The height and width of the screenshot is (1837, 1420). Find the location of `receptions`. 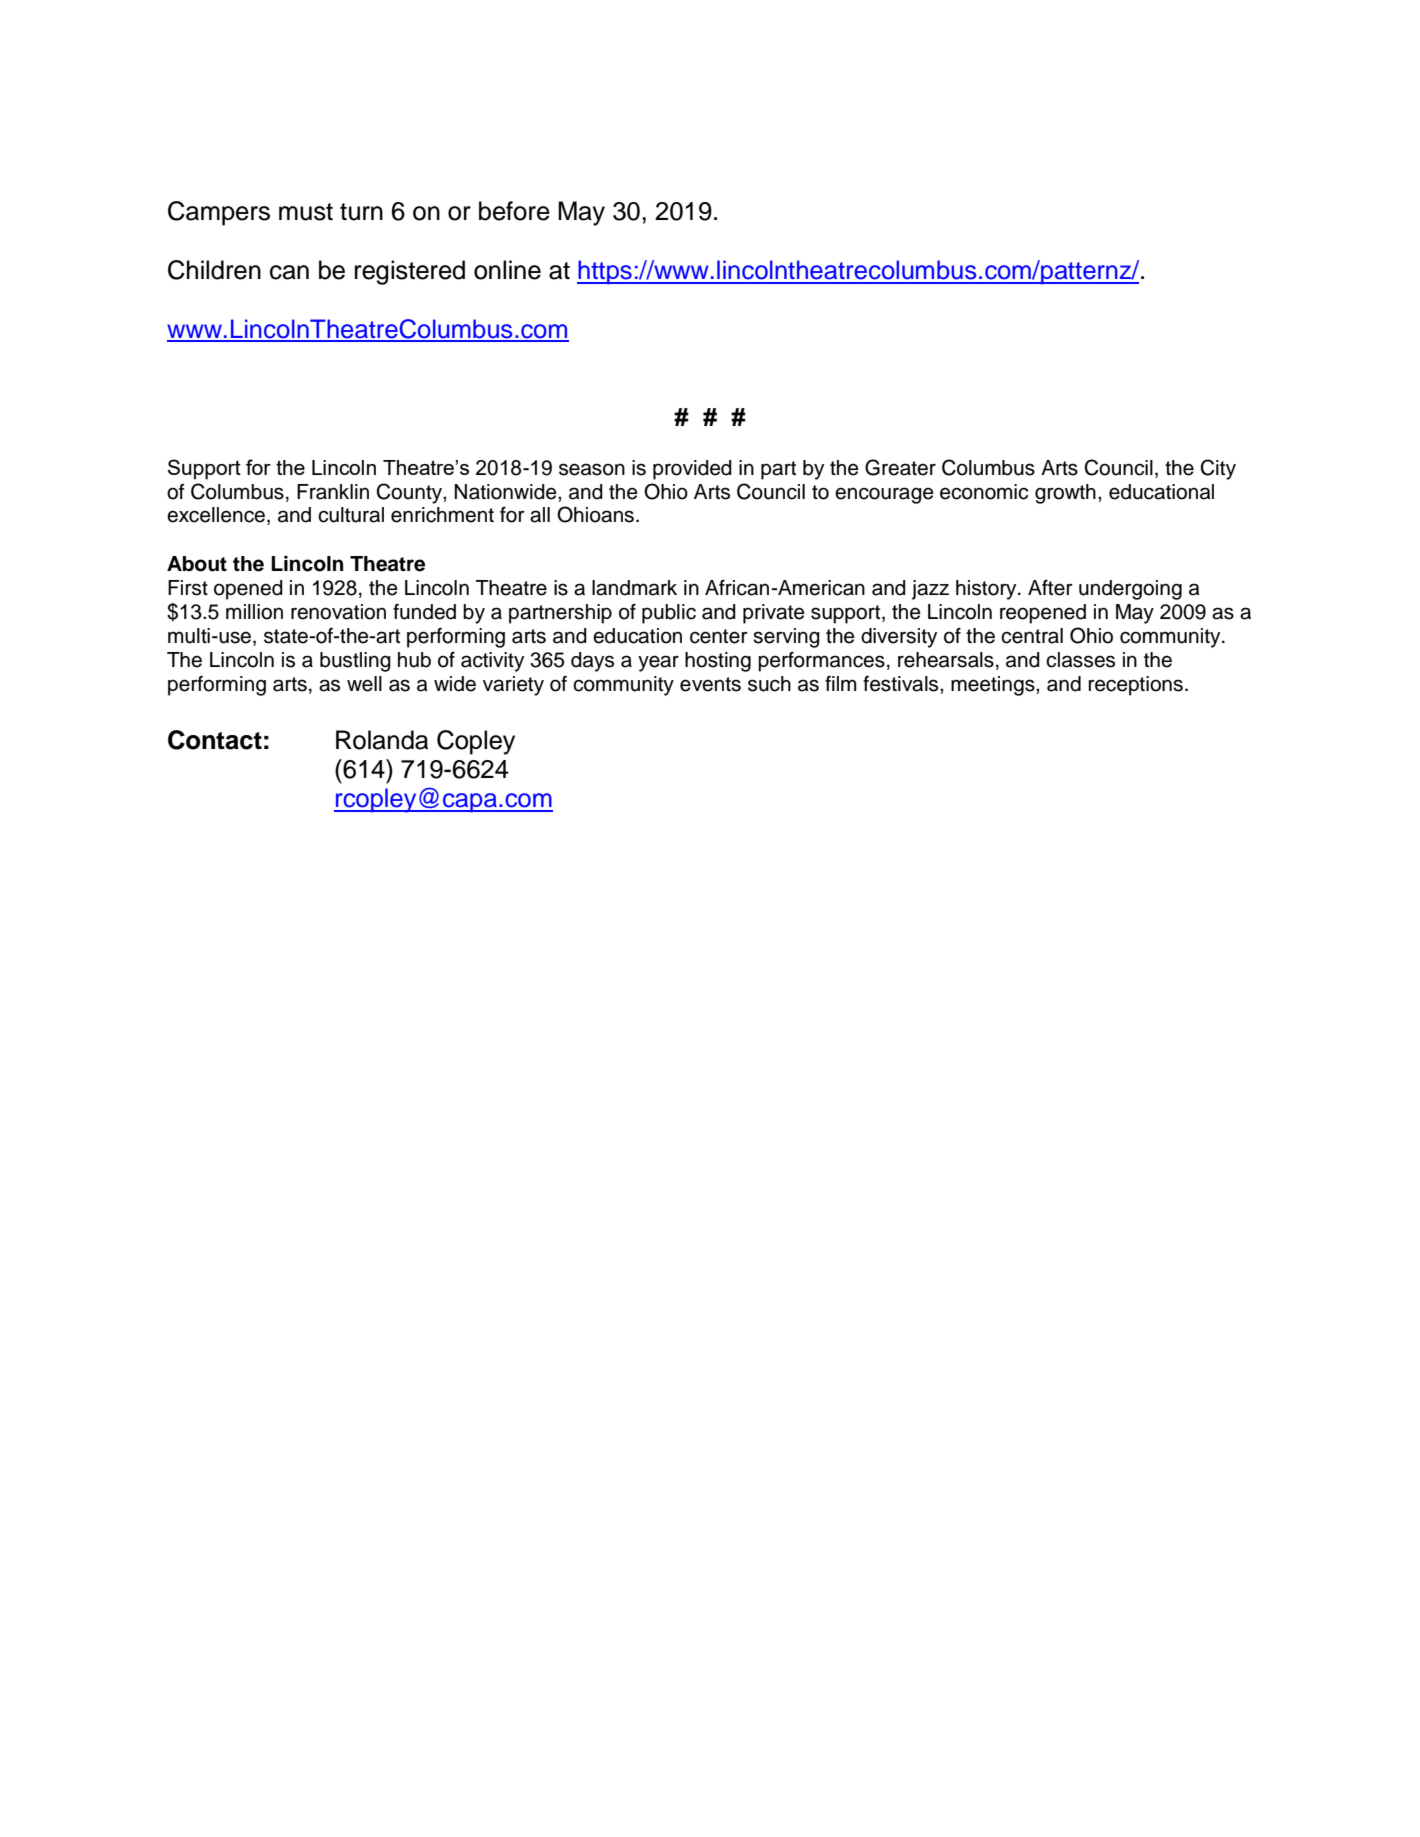

receptions is located at coordinates (1136, 686).
